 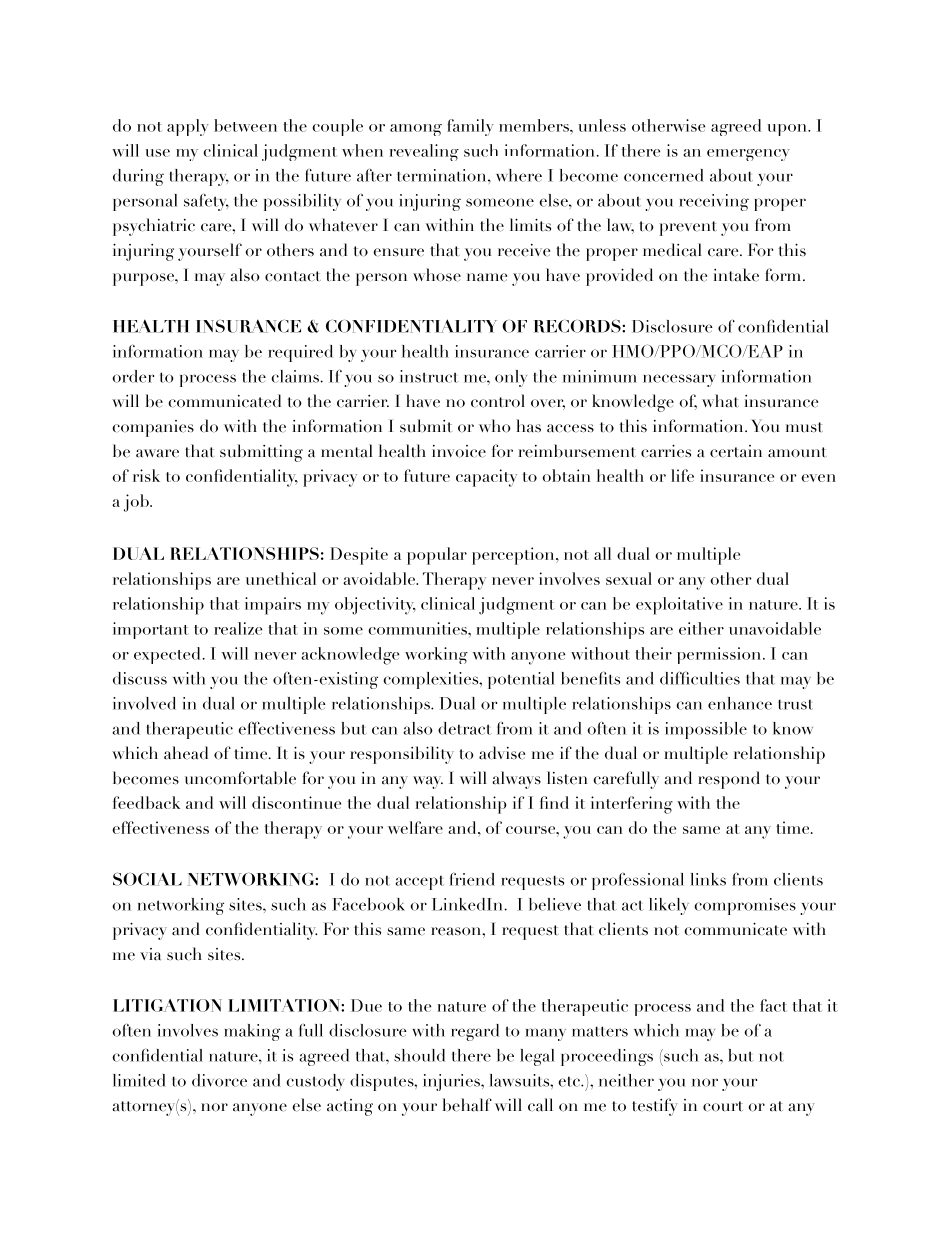 What do you see at coordinates (219, 1080) in the page?
I see `divorce` at bounding box center [219, 1080].
